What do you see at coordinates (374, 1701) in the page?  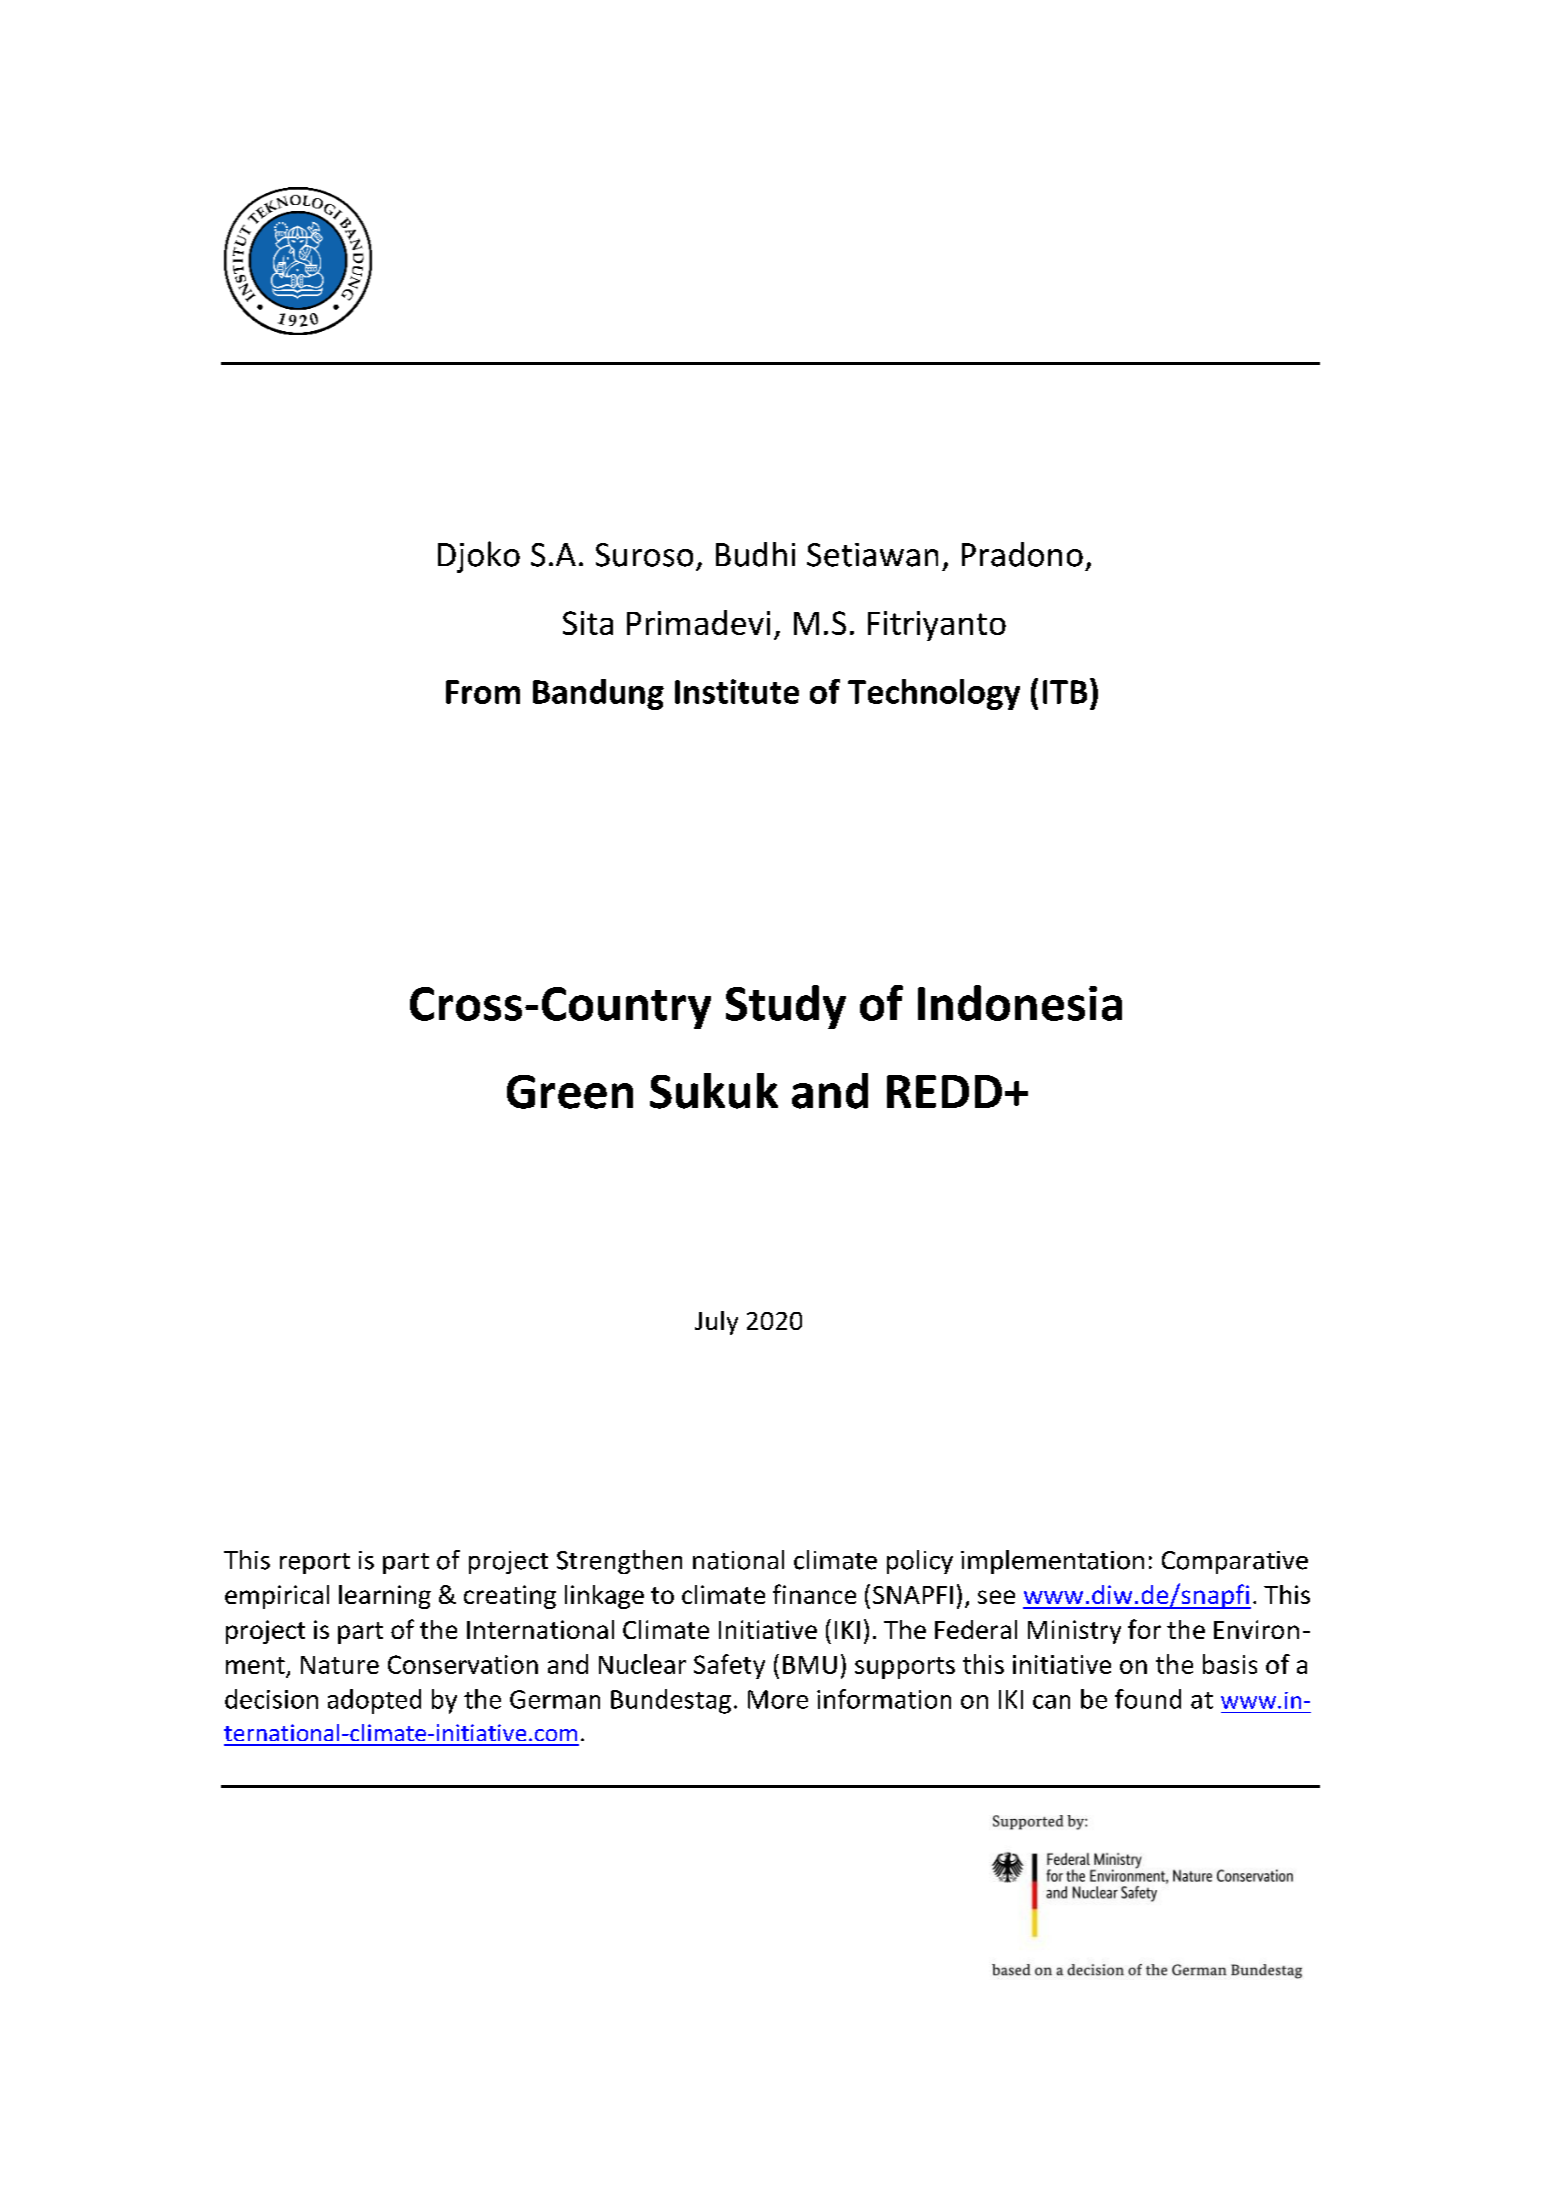 I see `adopted` at bounding box center [374, 1701].
